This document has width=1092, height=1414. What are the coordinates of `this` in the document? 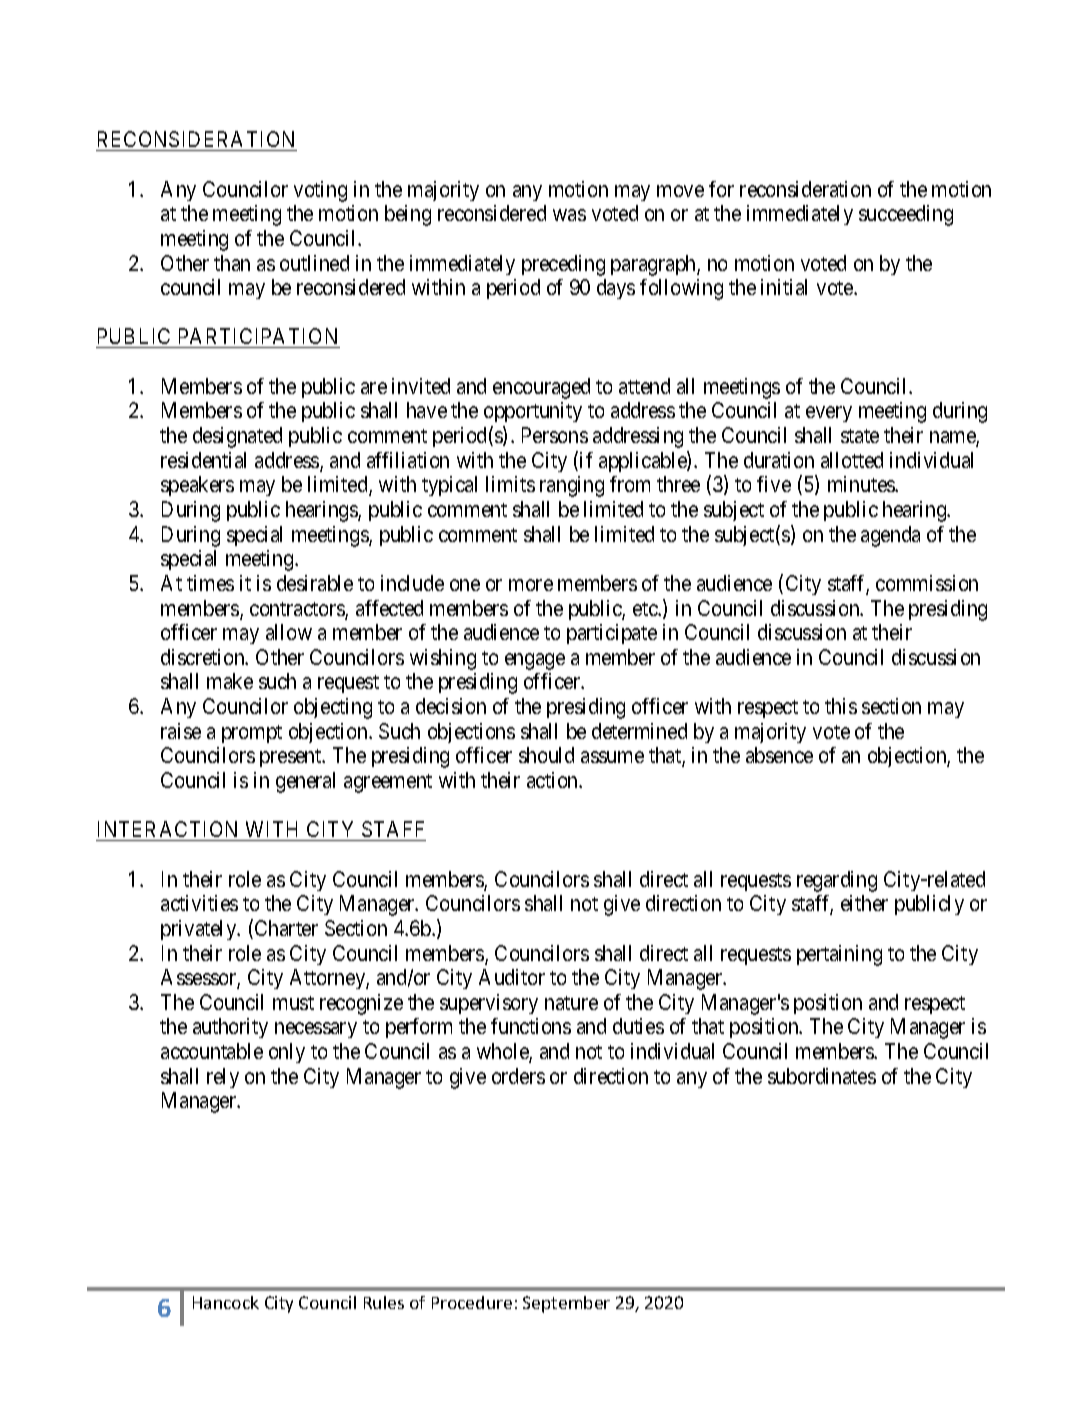 It's located at (841, 706).
